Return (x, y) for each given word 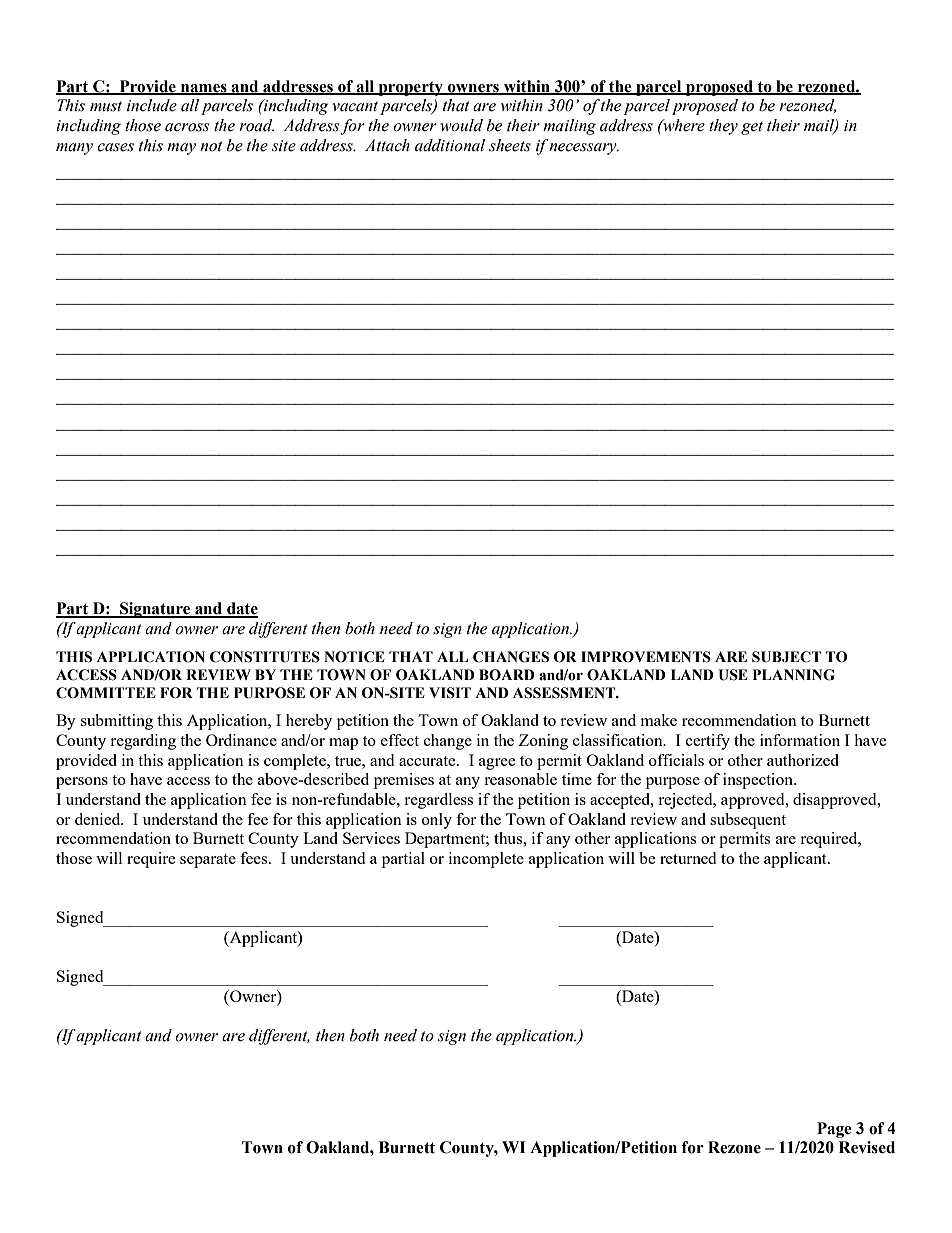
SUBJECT (787, 657)
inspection (759, 781)
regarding (143, 742)
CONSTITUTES (265, 657)
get (752, 128)
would (461, 125)
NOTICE (354, 657)
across (187, 127)
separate (208, 861)
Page (834, 1130)
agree (497, 764)
